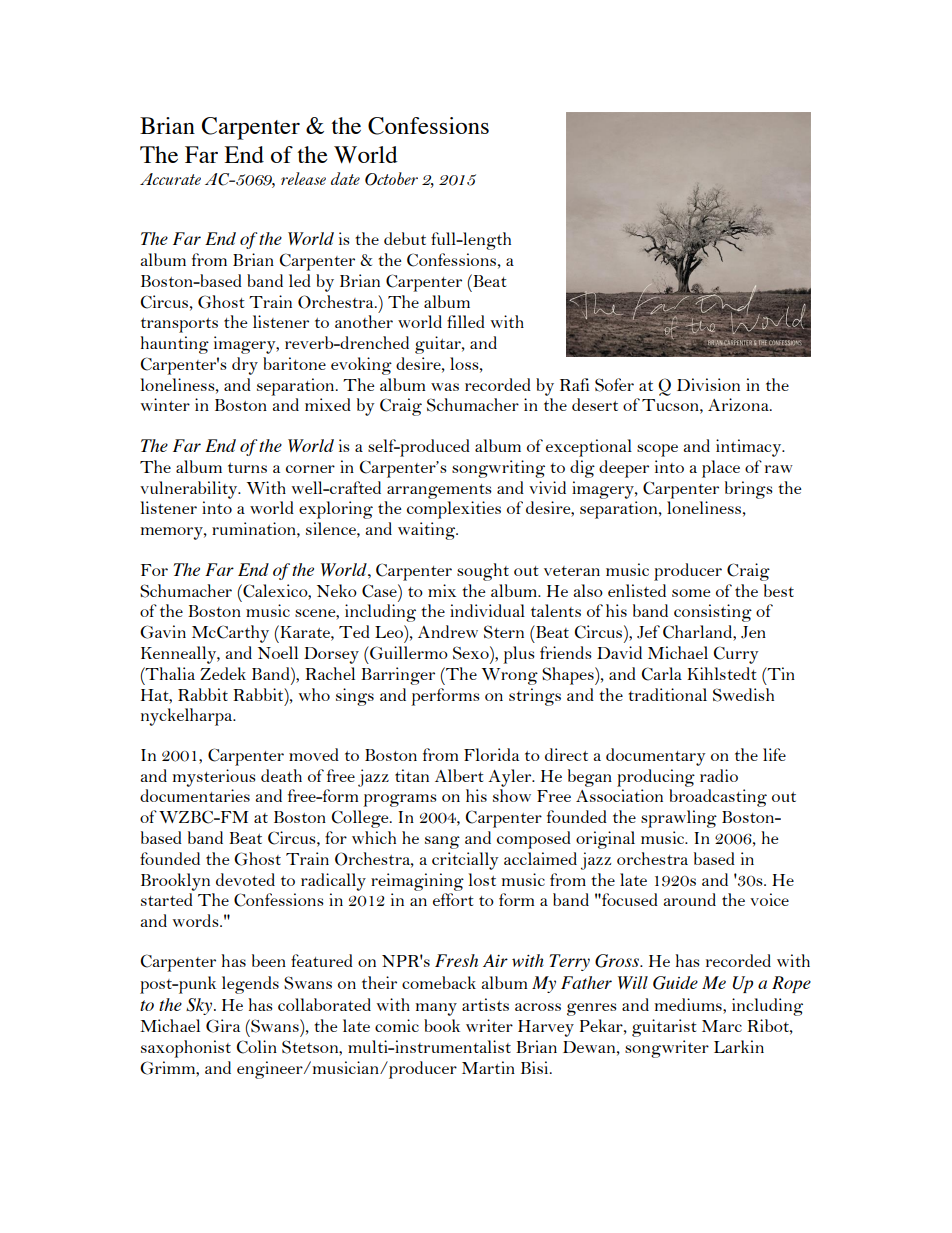 This screenshot has width=952, height=1233. Describe the element at coordinates (405, 238) in the screenshot. I see `debut` at that location.
